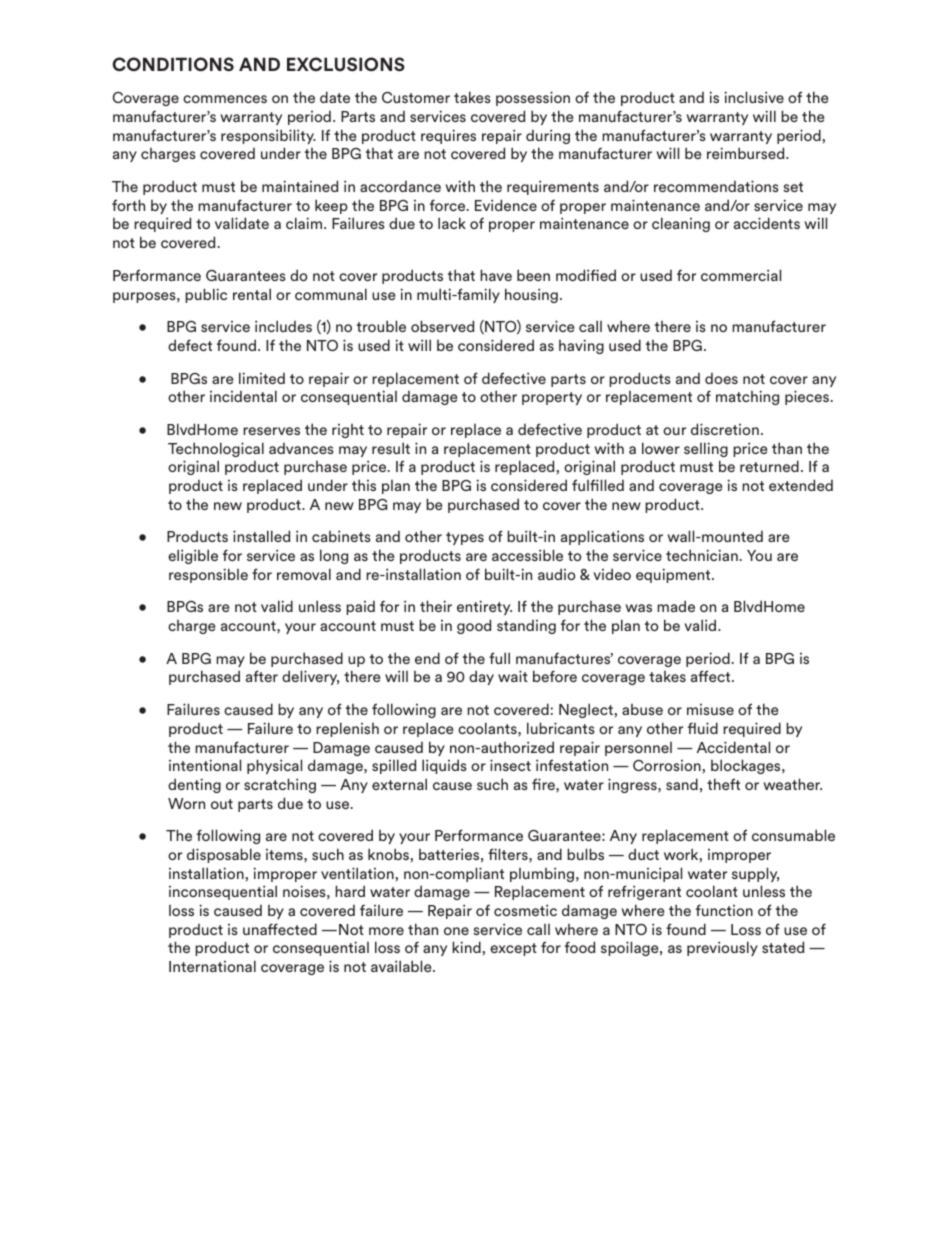 The height and width of the screenshot is (1233, 952). Describe the element at coordinates (243, 396) in the screenshot. I see `incidental` at that location.
